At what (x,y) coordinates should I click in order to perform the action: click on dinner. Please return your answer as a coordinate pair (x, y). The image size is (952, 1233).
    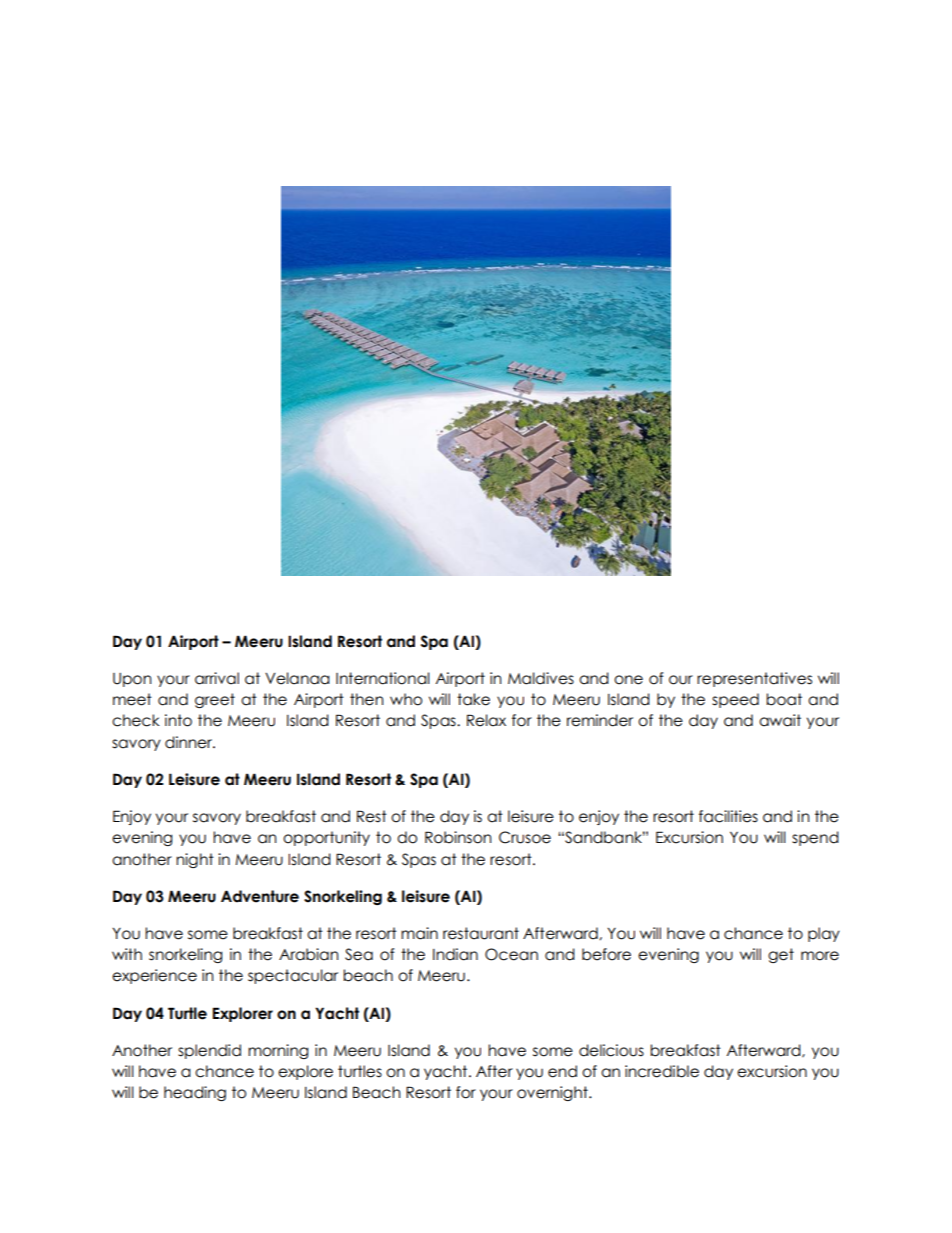
    Looking at the image, I should click on (190, 742).
